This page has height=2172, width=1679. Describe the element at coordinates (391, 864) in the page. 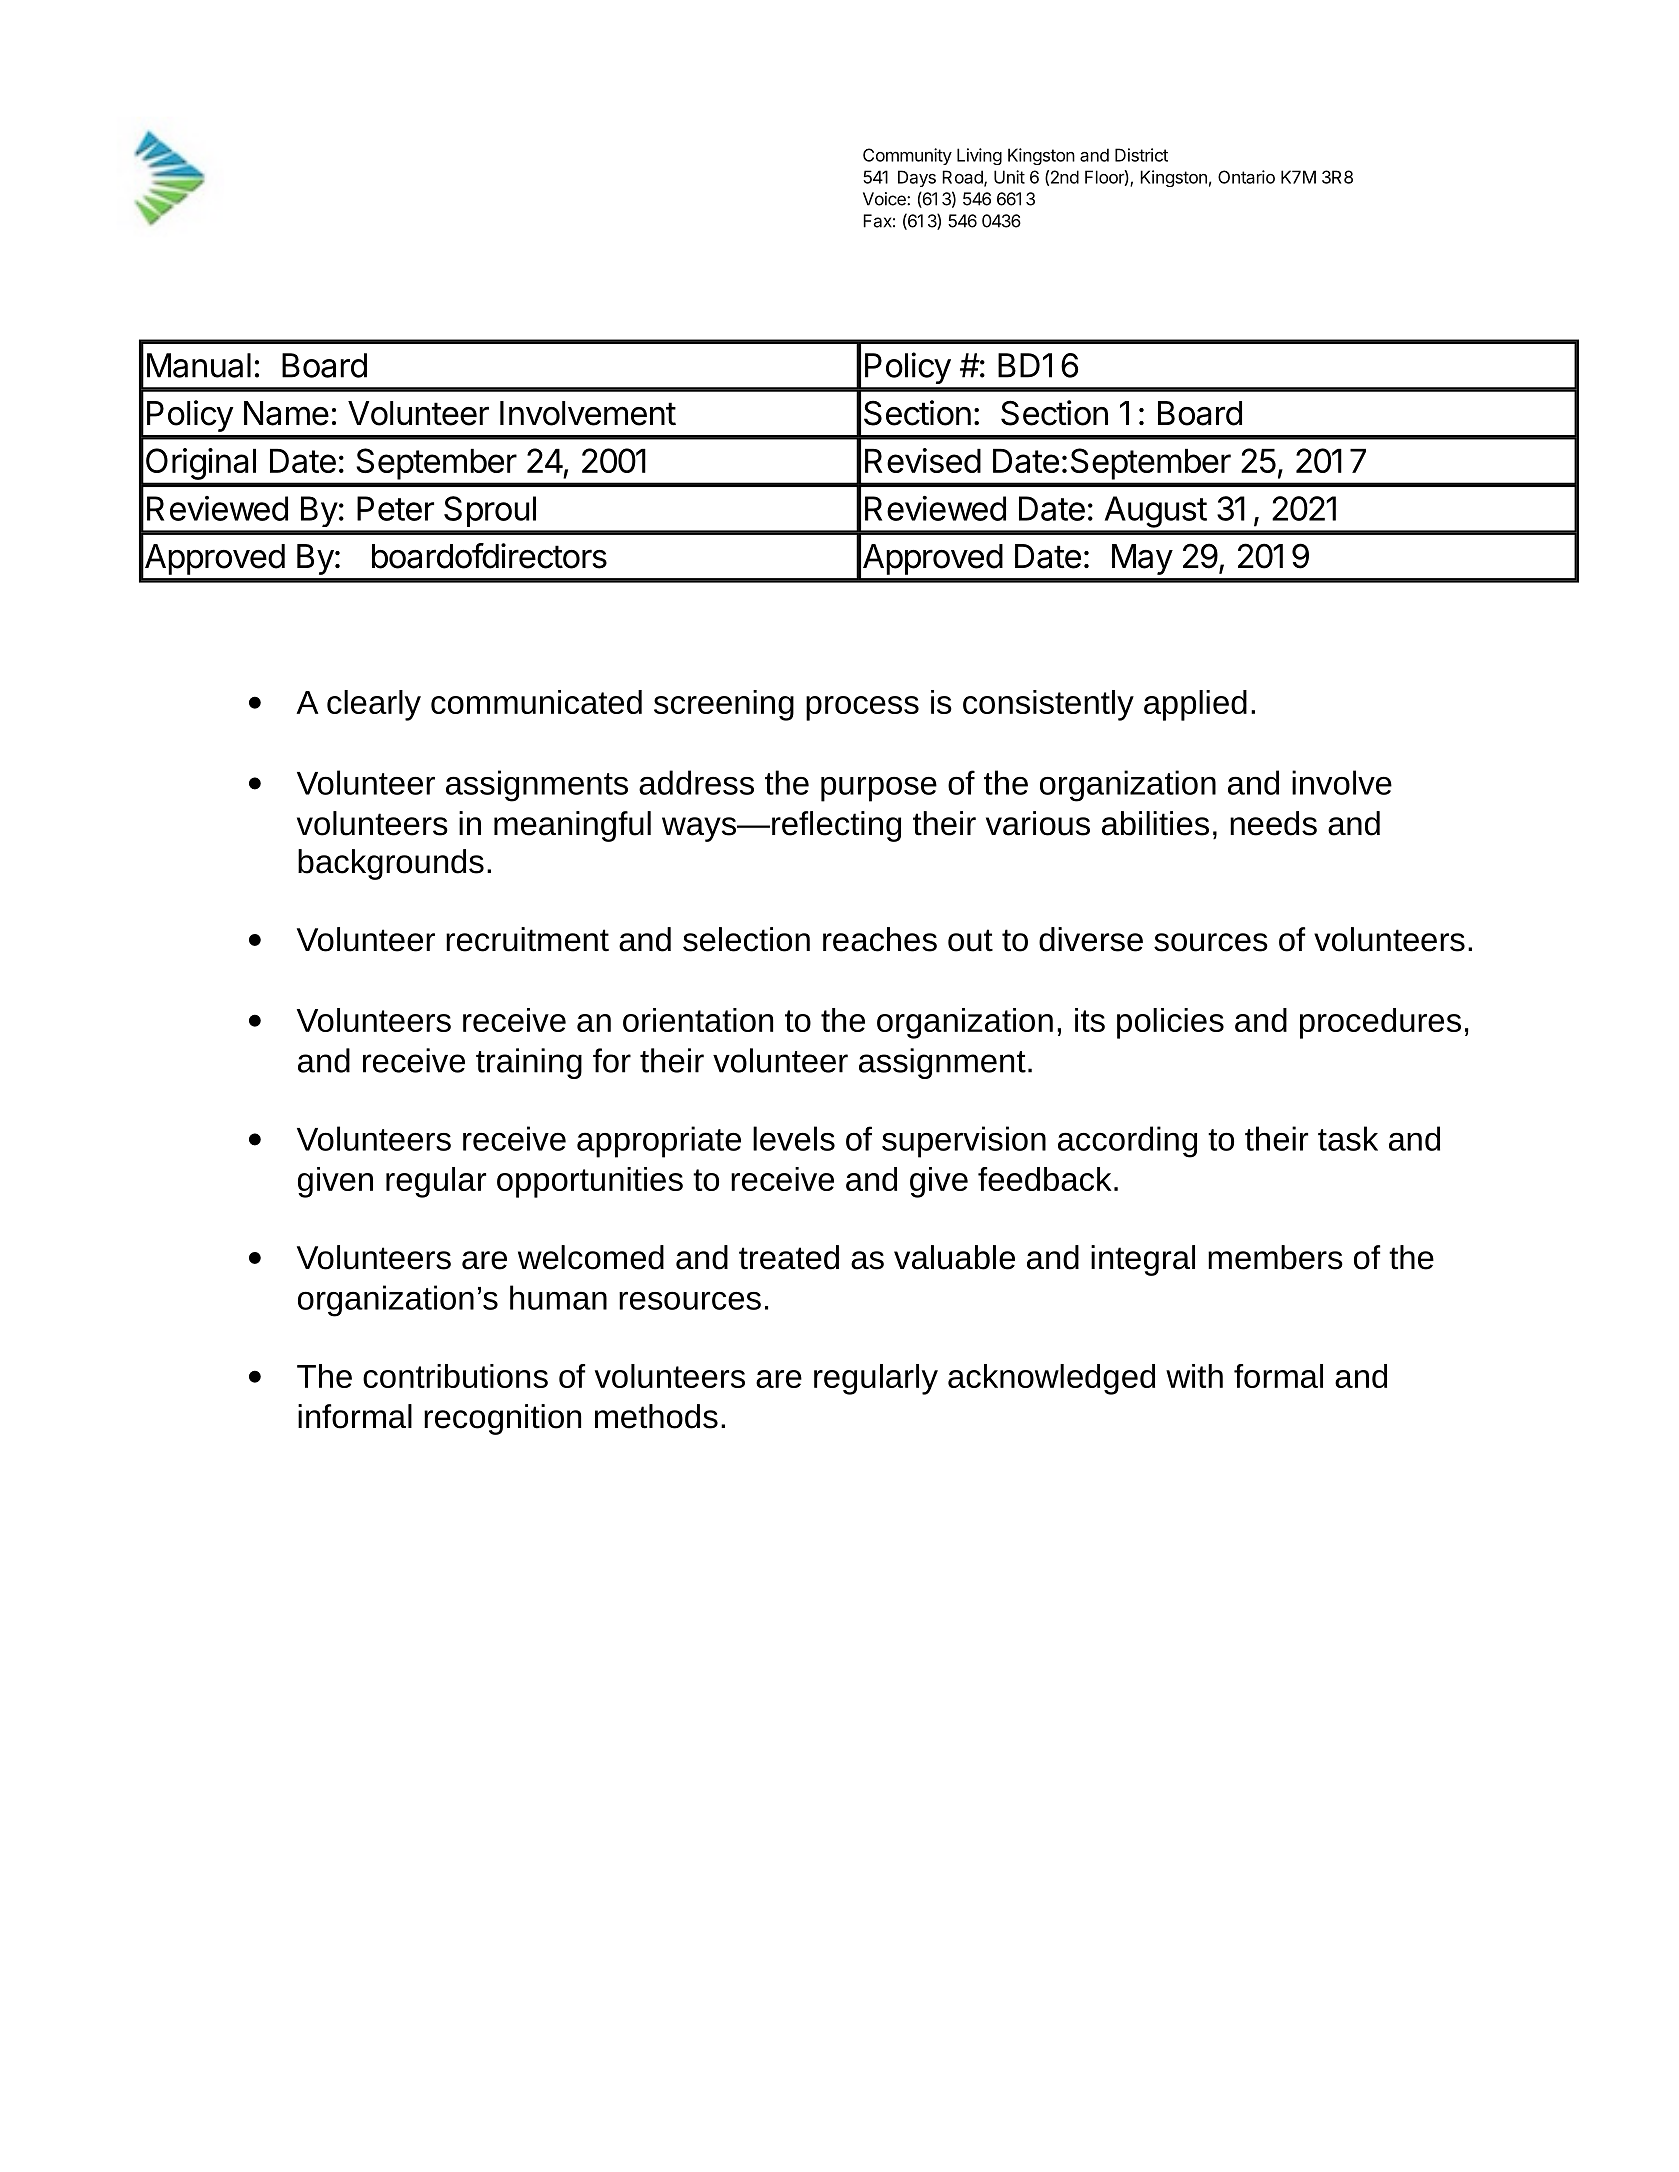

I see `backgrounds` at that location.
